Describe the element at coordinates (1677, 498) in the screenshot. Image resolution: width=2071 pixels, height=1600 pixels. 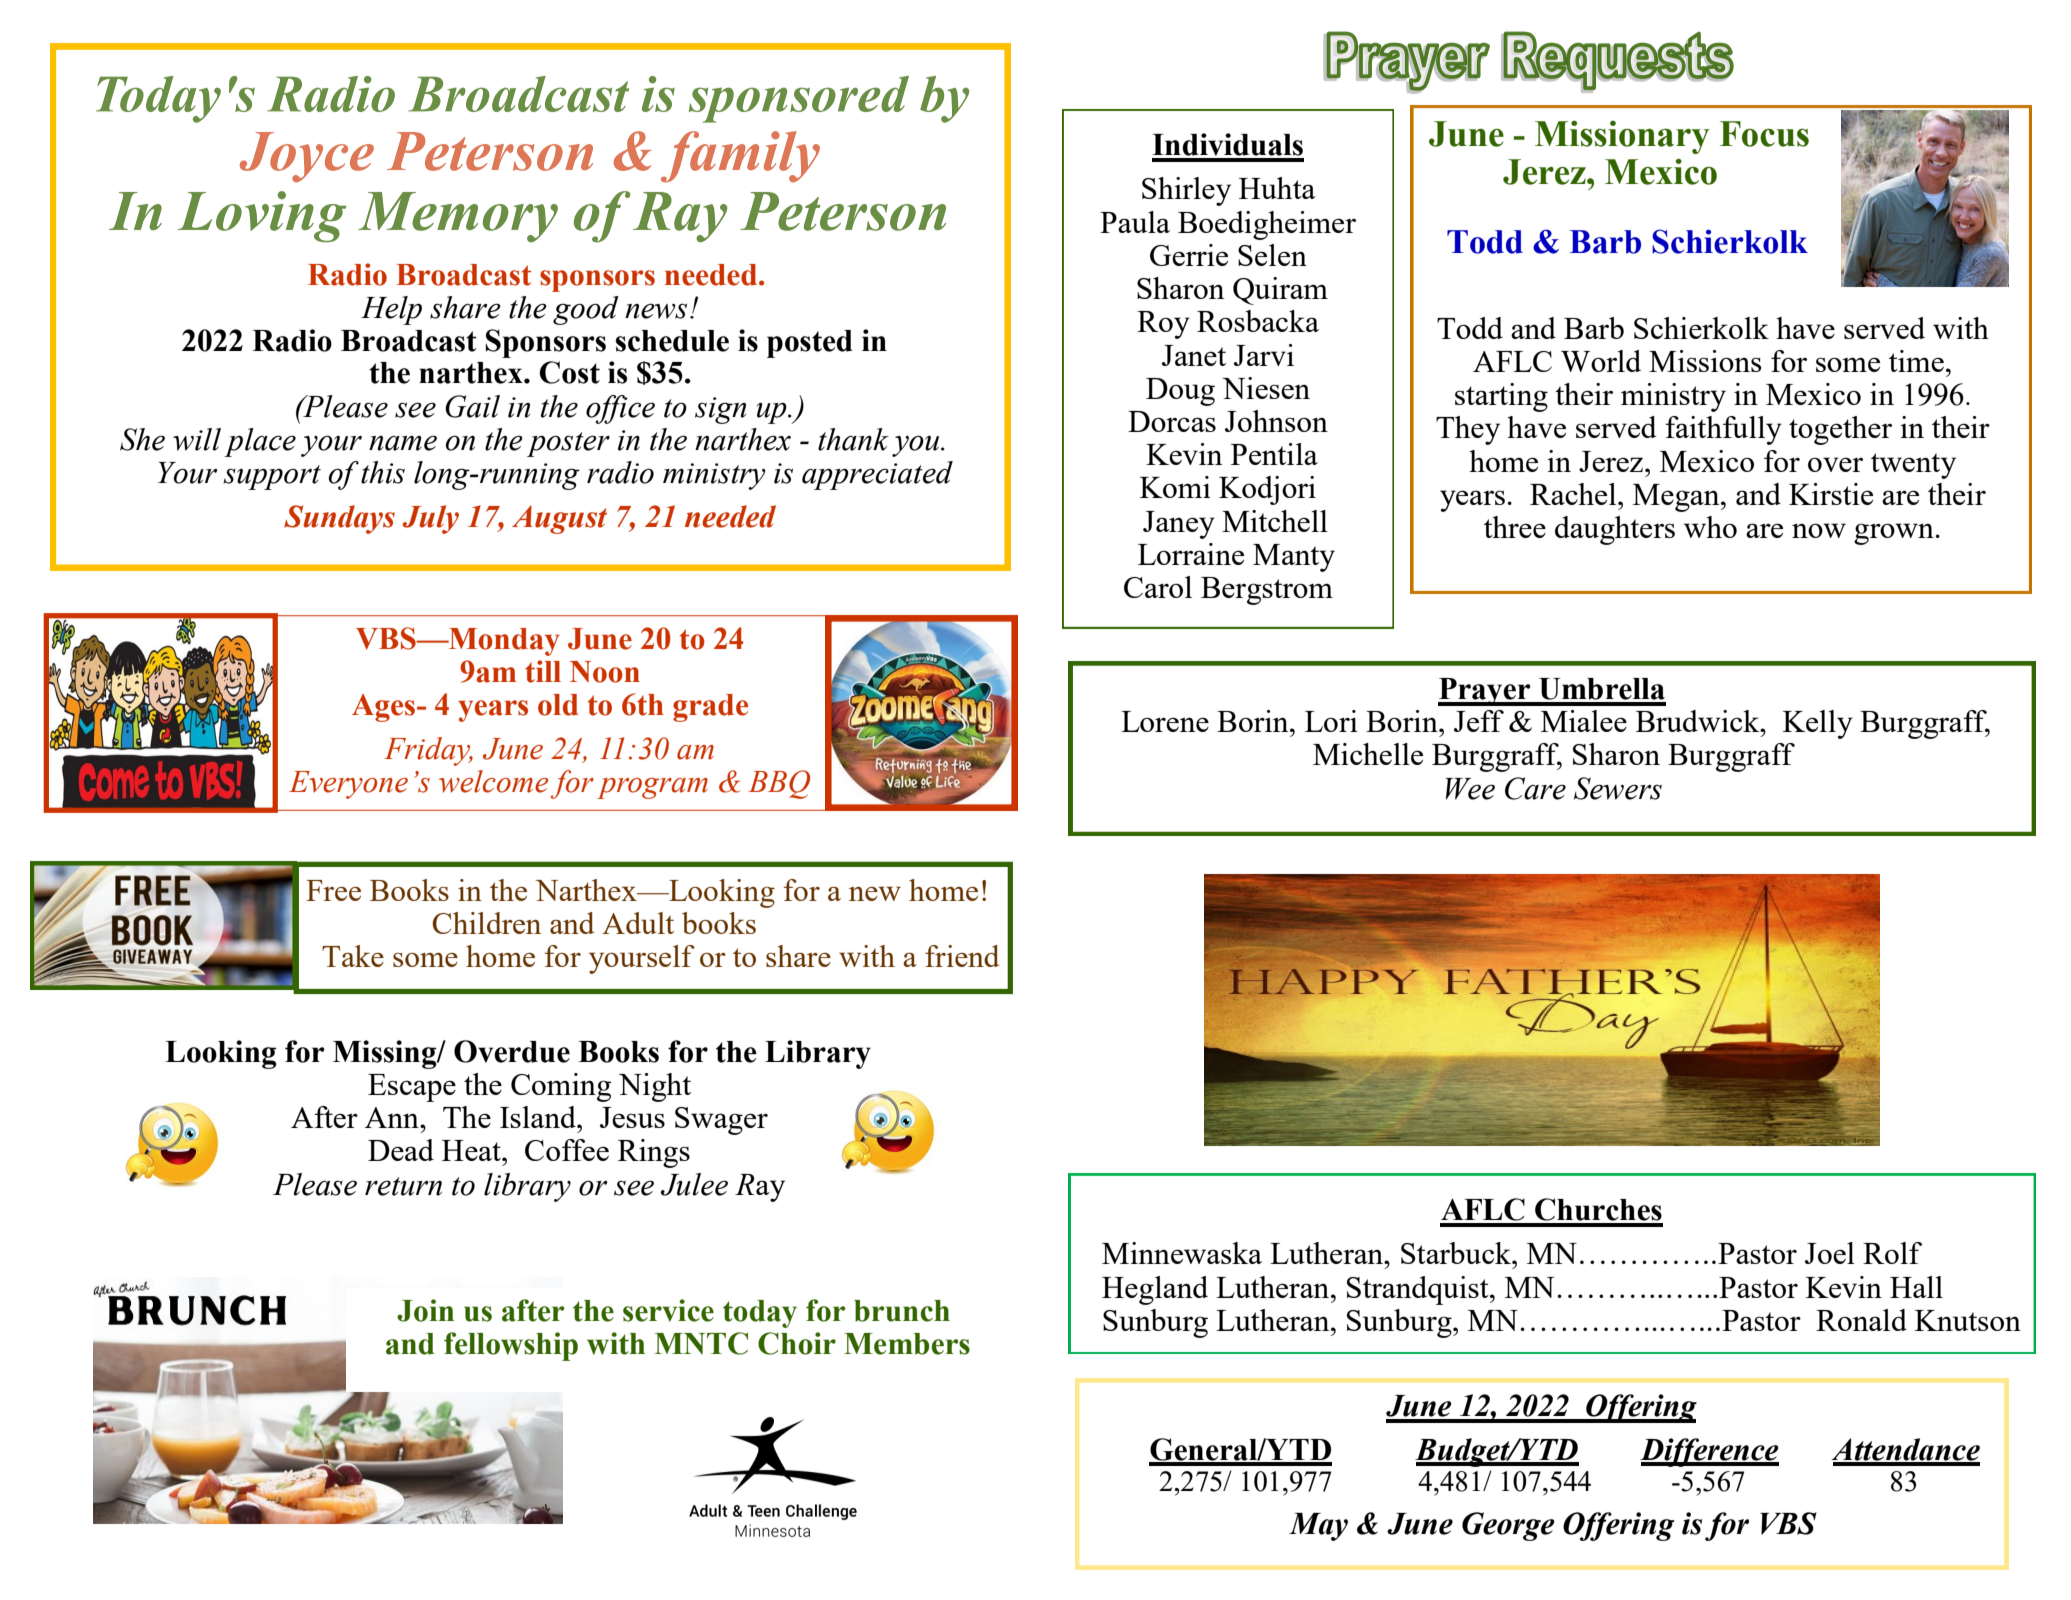
I see `Megan` at that location.
